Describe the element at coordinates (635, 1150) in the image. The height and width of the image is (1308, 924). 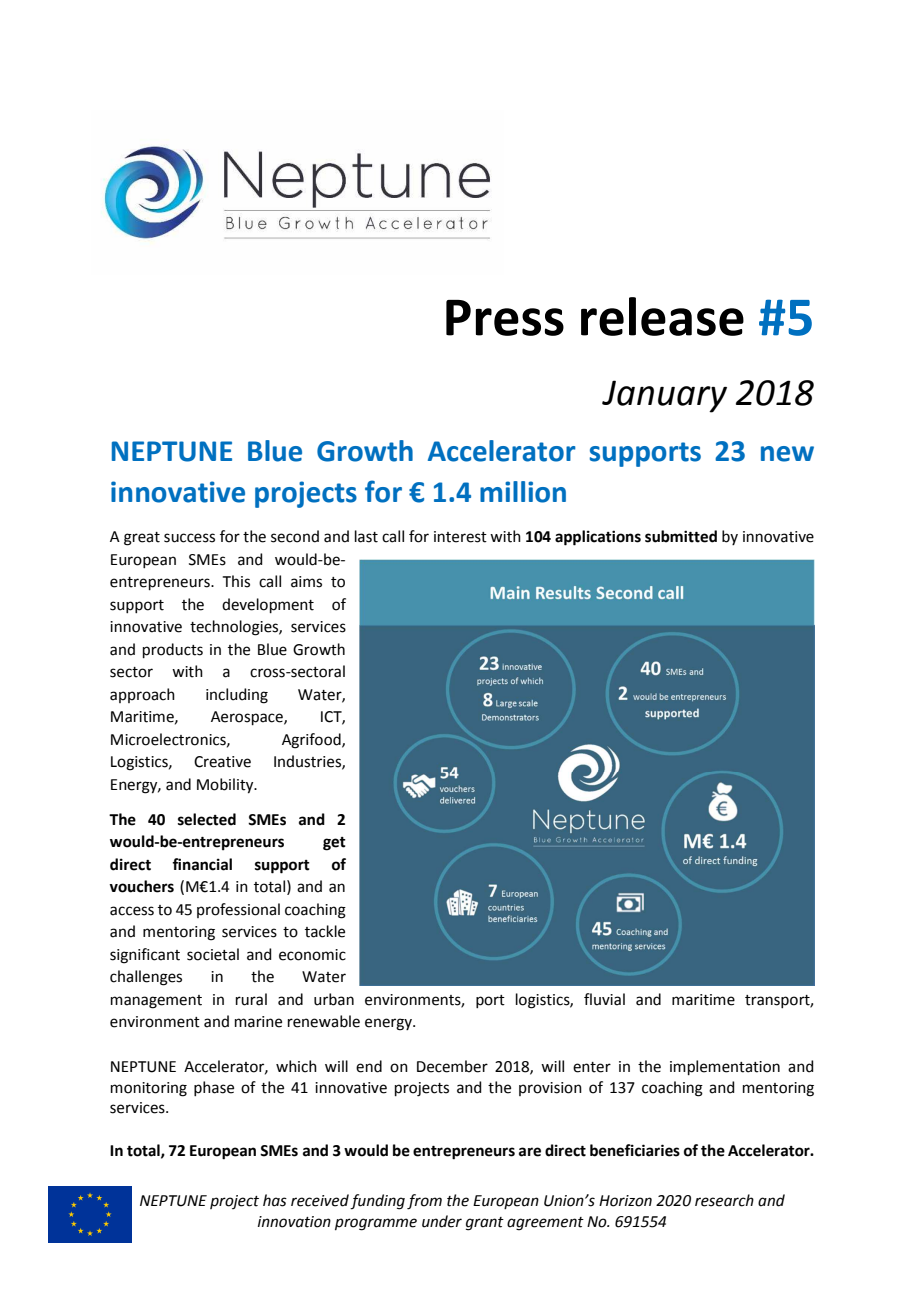
I see `beneficiaries` at that location.
